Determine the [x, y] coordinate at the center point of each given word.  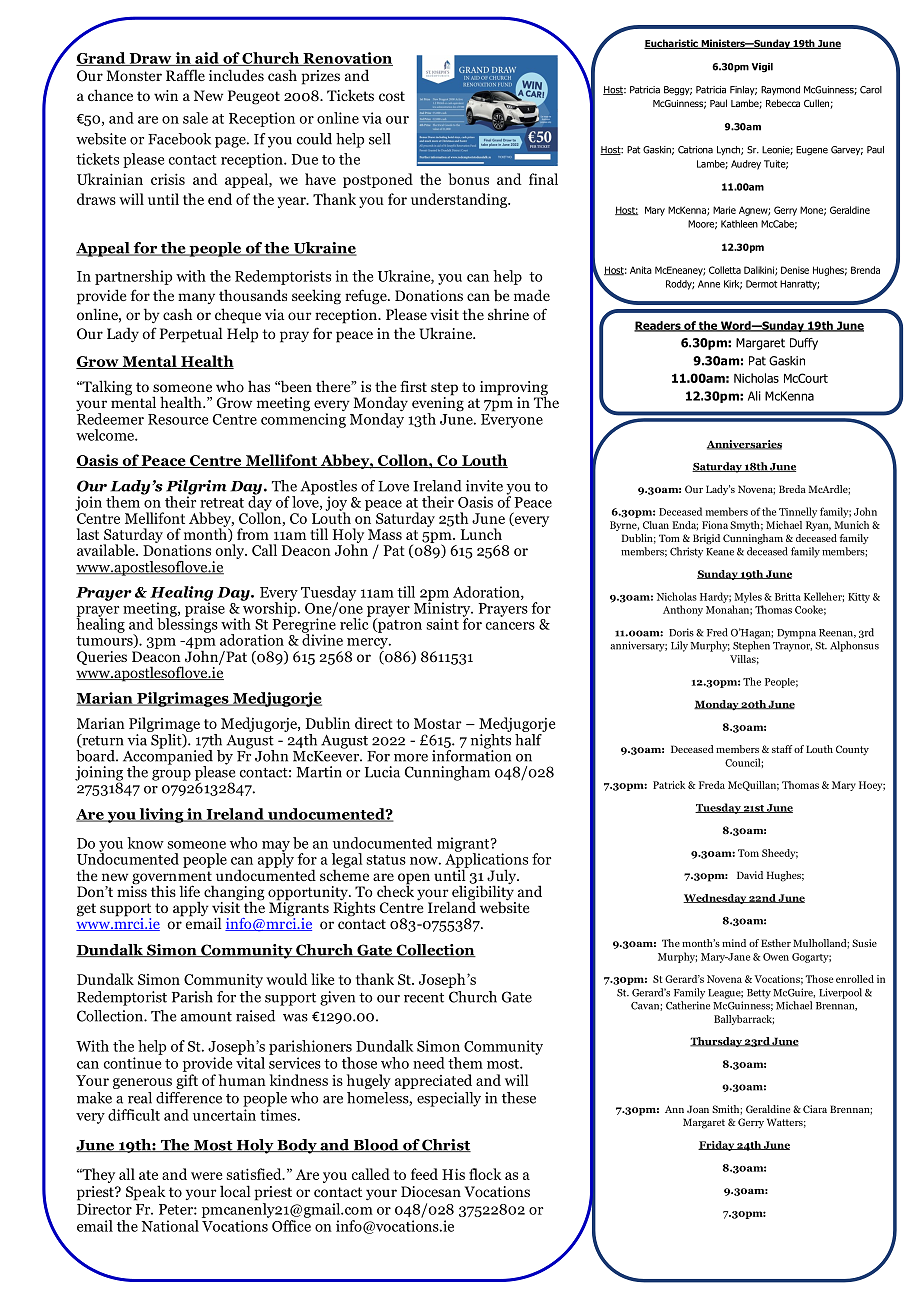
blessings [187, 624]
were [206, 1176]
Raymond [780, 90]
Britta [788, 597]
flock [485, 1174]
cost [392, 96]
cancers [510, 626]
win [166, 95]
